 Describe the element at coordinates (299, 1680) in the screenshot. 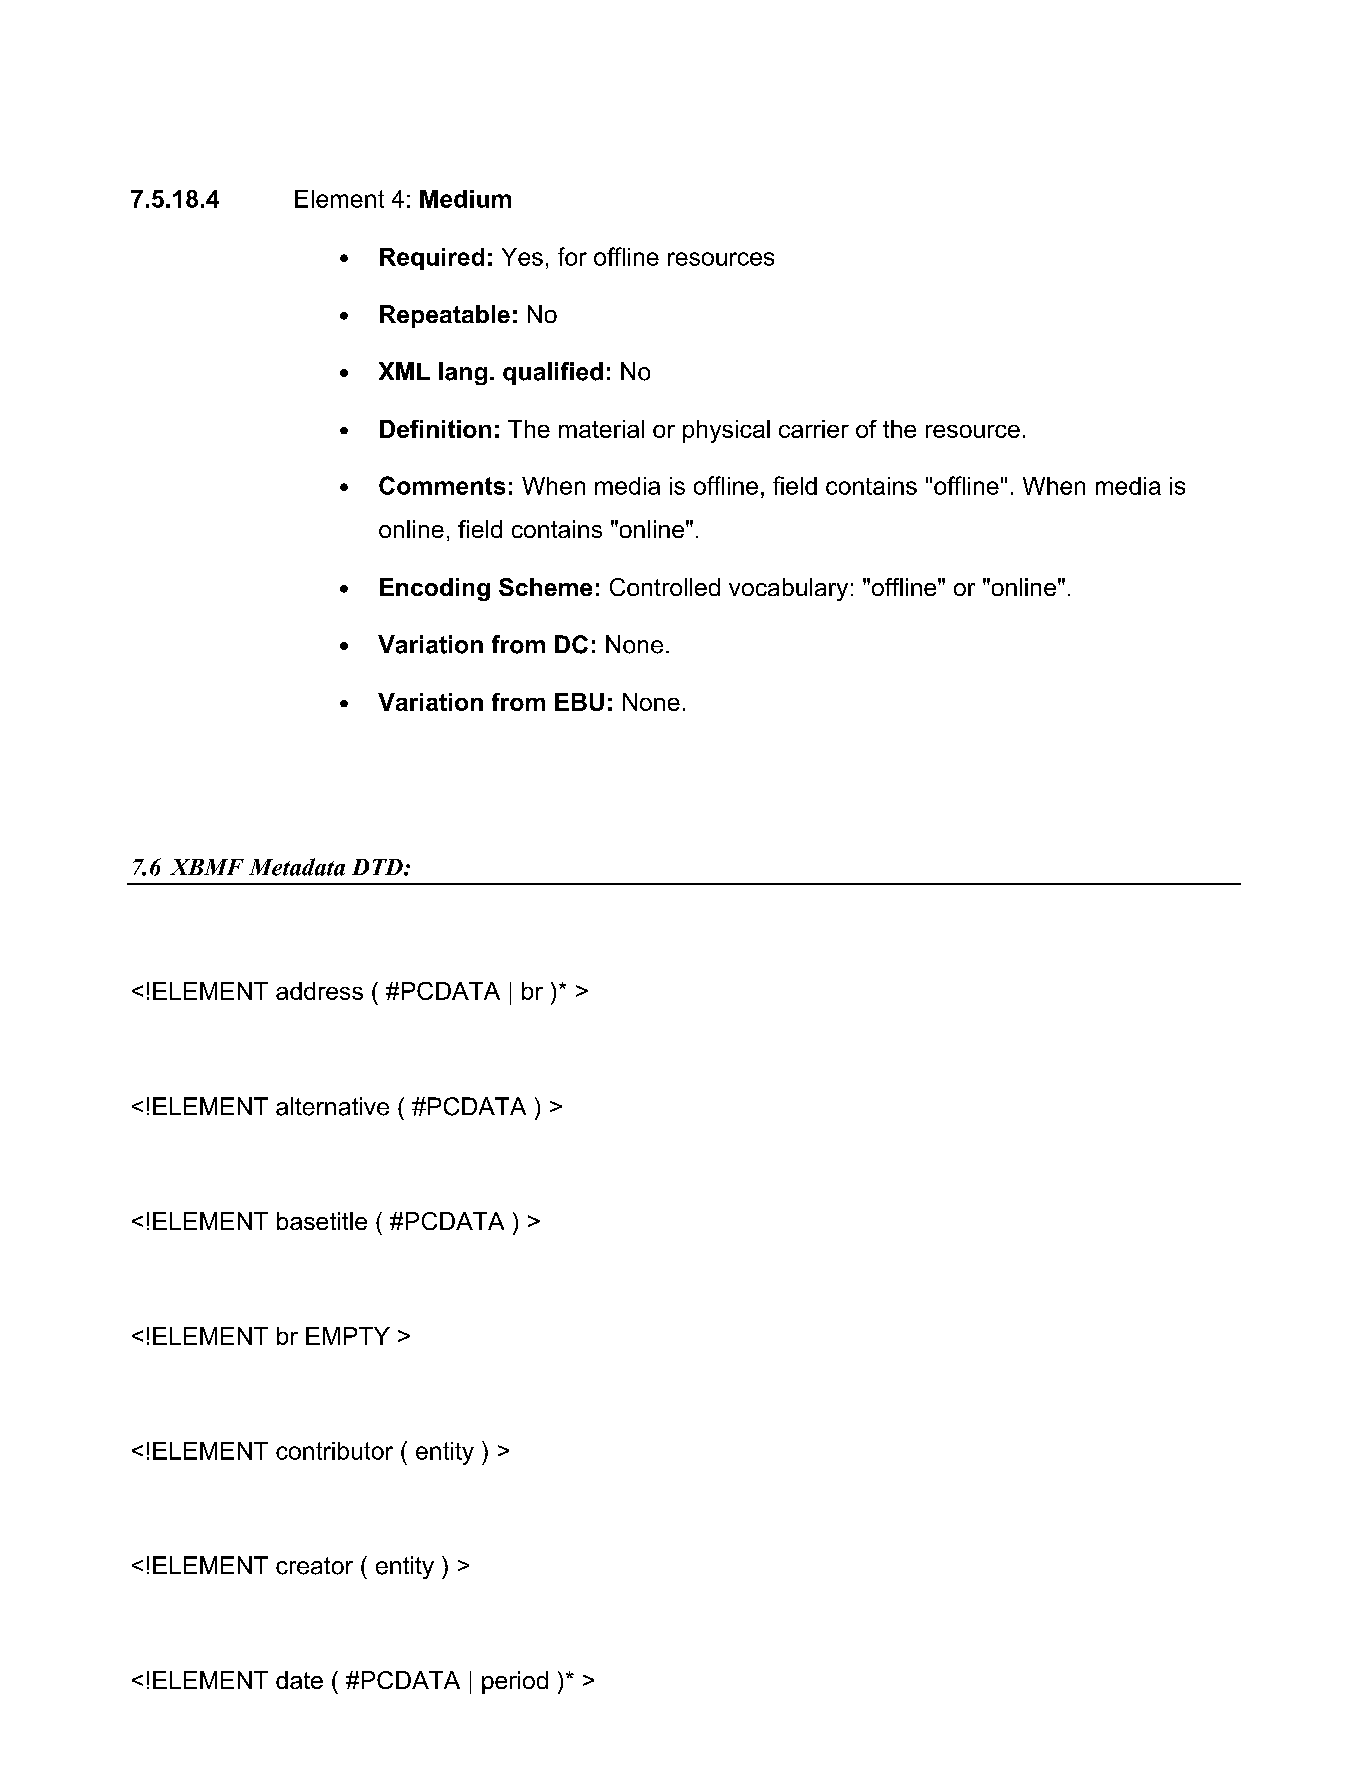

I see `date` at that location.
